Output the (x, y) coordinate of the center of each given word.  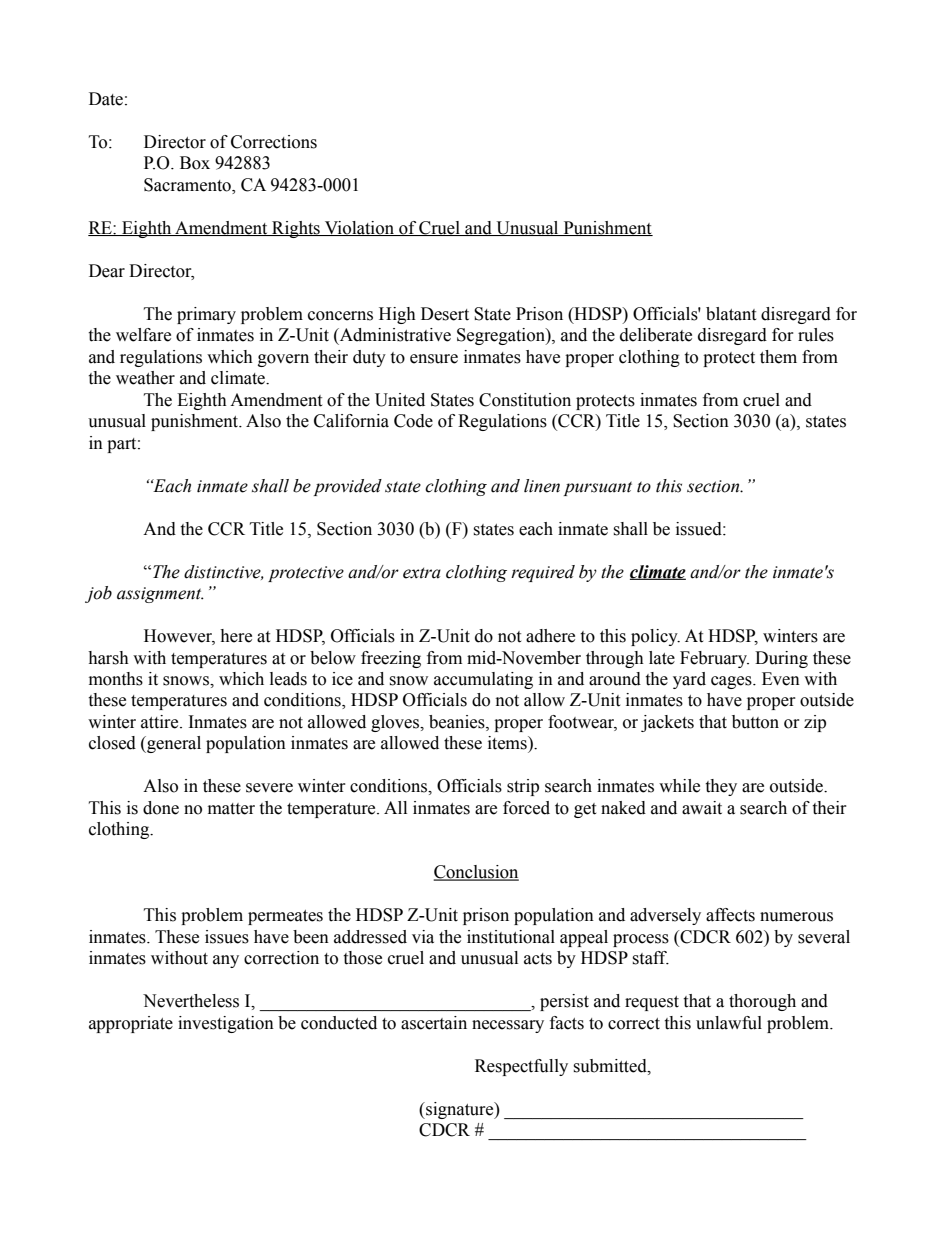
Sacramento (188, 186)
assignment (160, 595)
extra (422, 573)
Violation (359, 228)
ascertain (434, 1023)
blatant (731, 314)
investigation (226, 1024)
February (714, 659)
